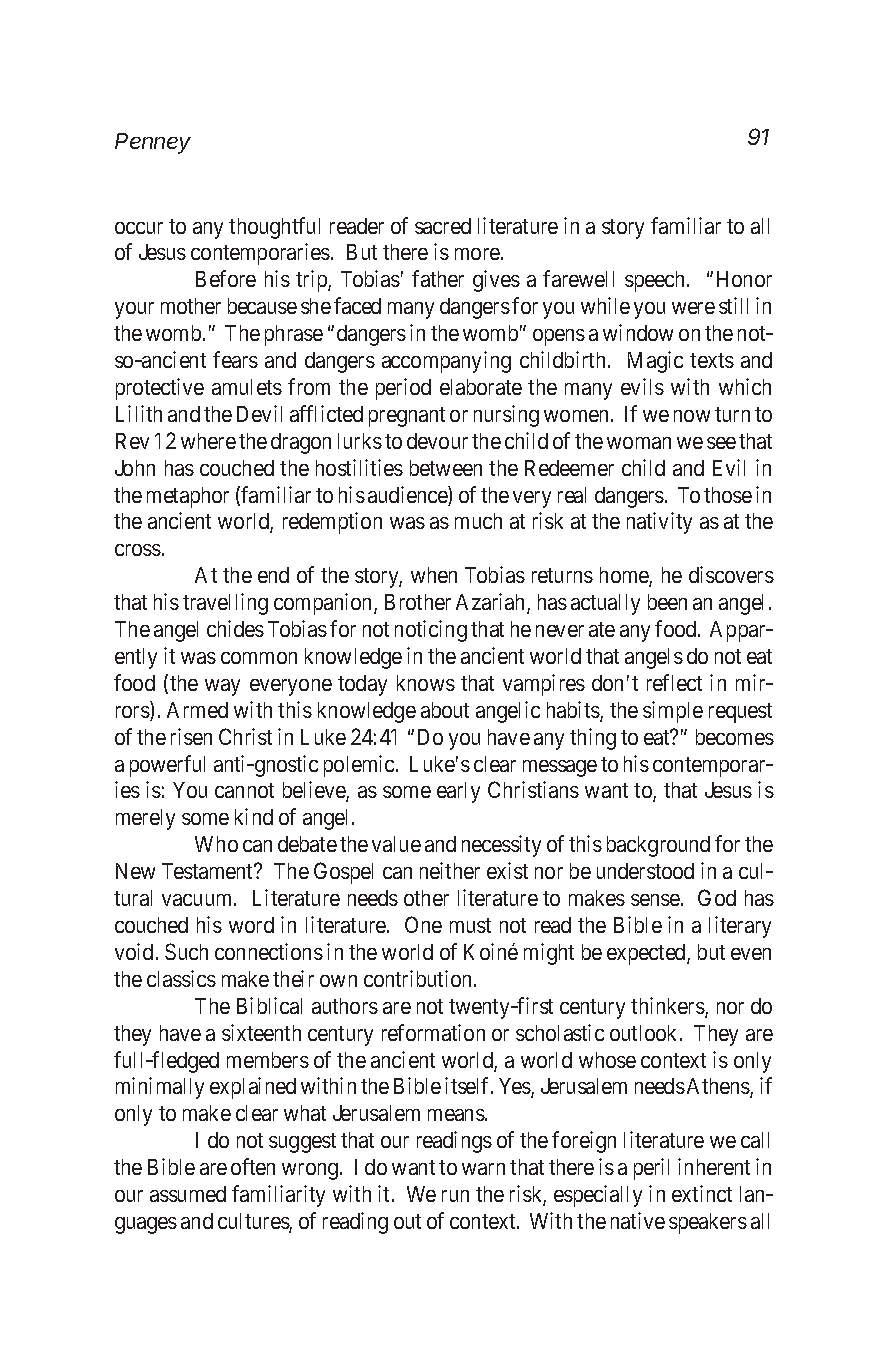  Describe the element at coordinates (188, 1194) in the screenshot. I see `assumed` at that location.
